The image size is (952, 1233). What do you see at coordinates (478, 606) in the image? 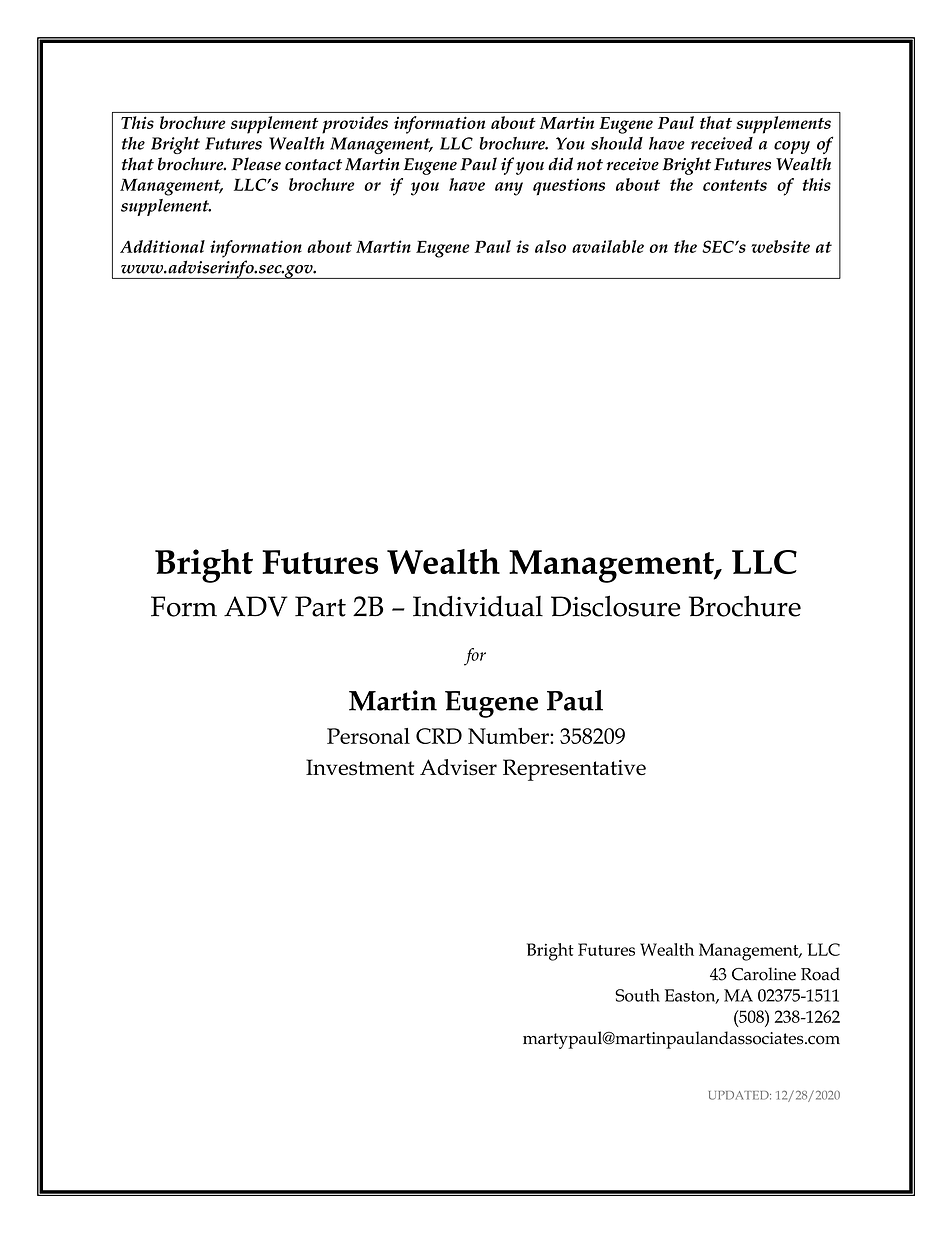
I see `Individual` at bounding box center [478, 606].
